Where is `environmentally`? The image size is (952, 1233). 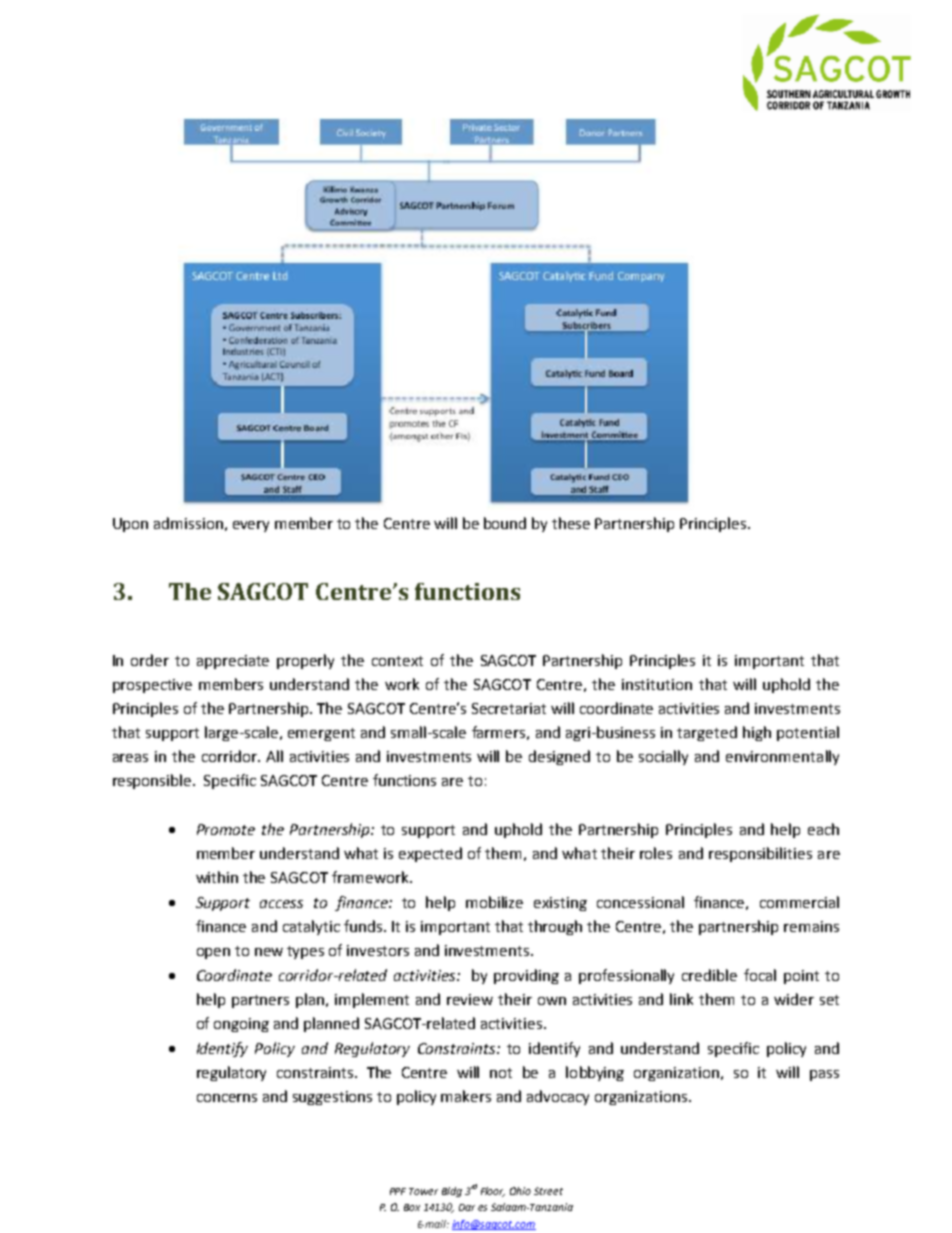
environmentally is located at coordinates (782, 757).
